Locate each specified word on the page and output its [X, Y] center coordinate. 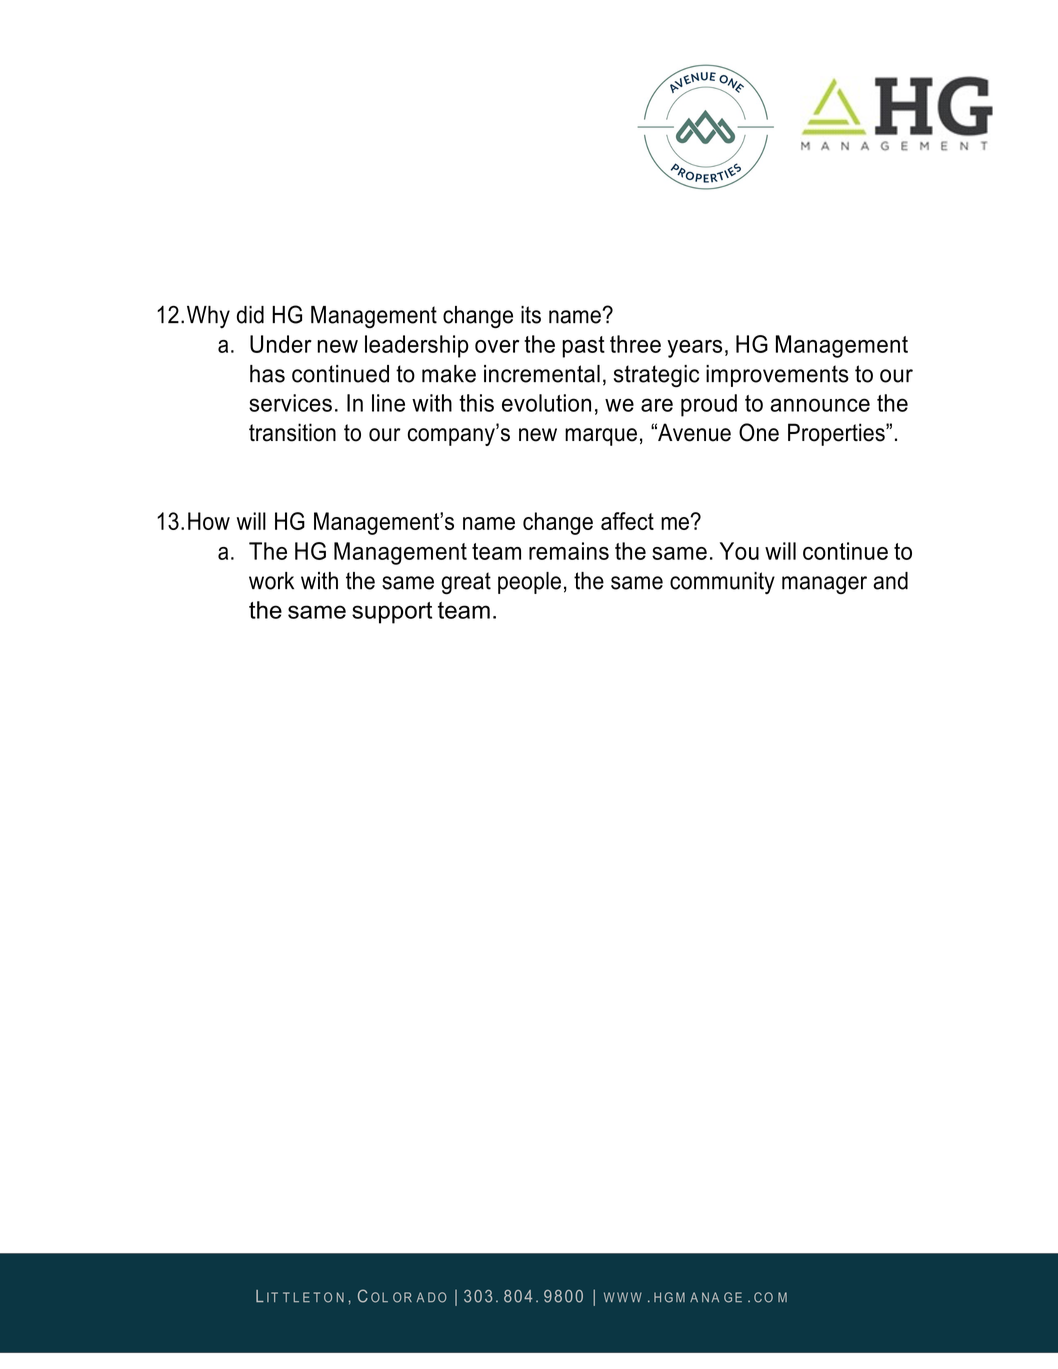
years [694, 349]
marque [601, 437]
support [392, 613]
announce [820, 405]
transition [292, 432]
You [739, 551]
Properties [837, 434]
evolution [546, 403]
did [250, 315]
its [531, 315]
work [271, 581]
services [290, 403]
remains [569, 551]
